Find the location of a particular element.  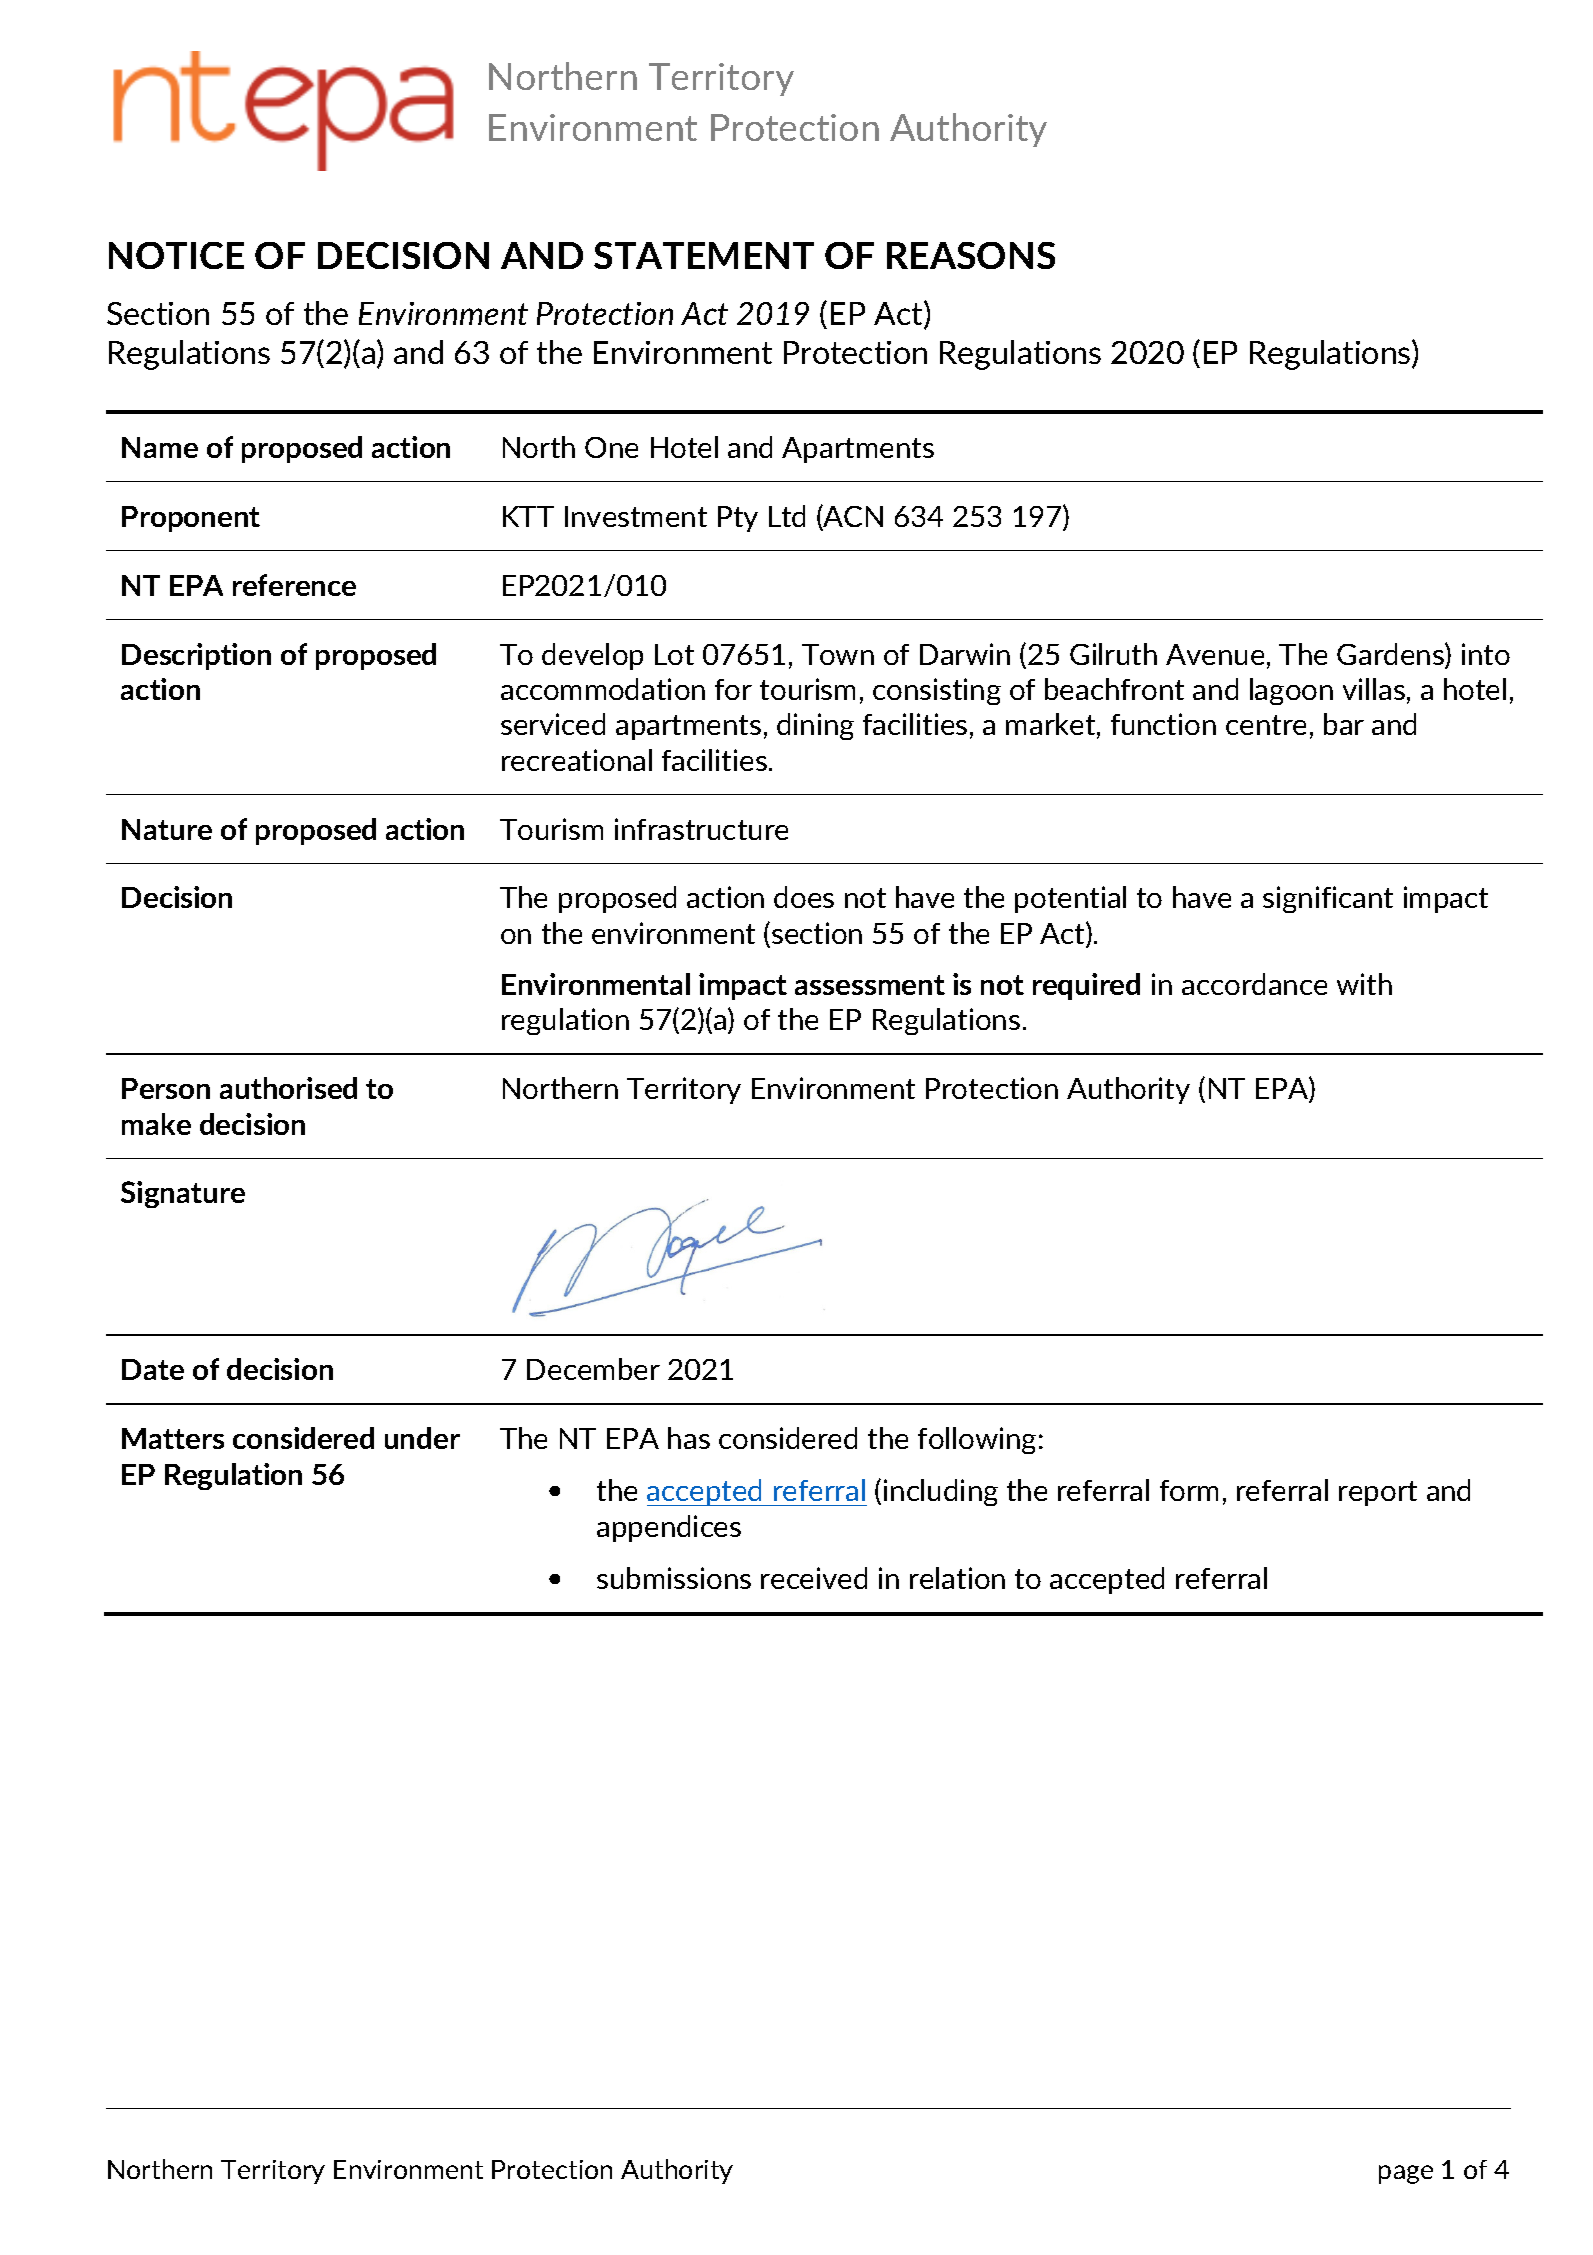

report is located at coordinates (1378, 1493).
